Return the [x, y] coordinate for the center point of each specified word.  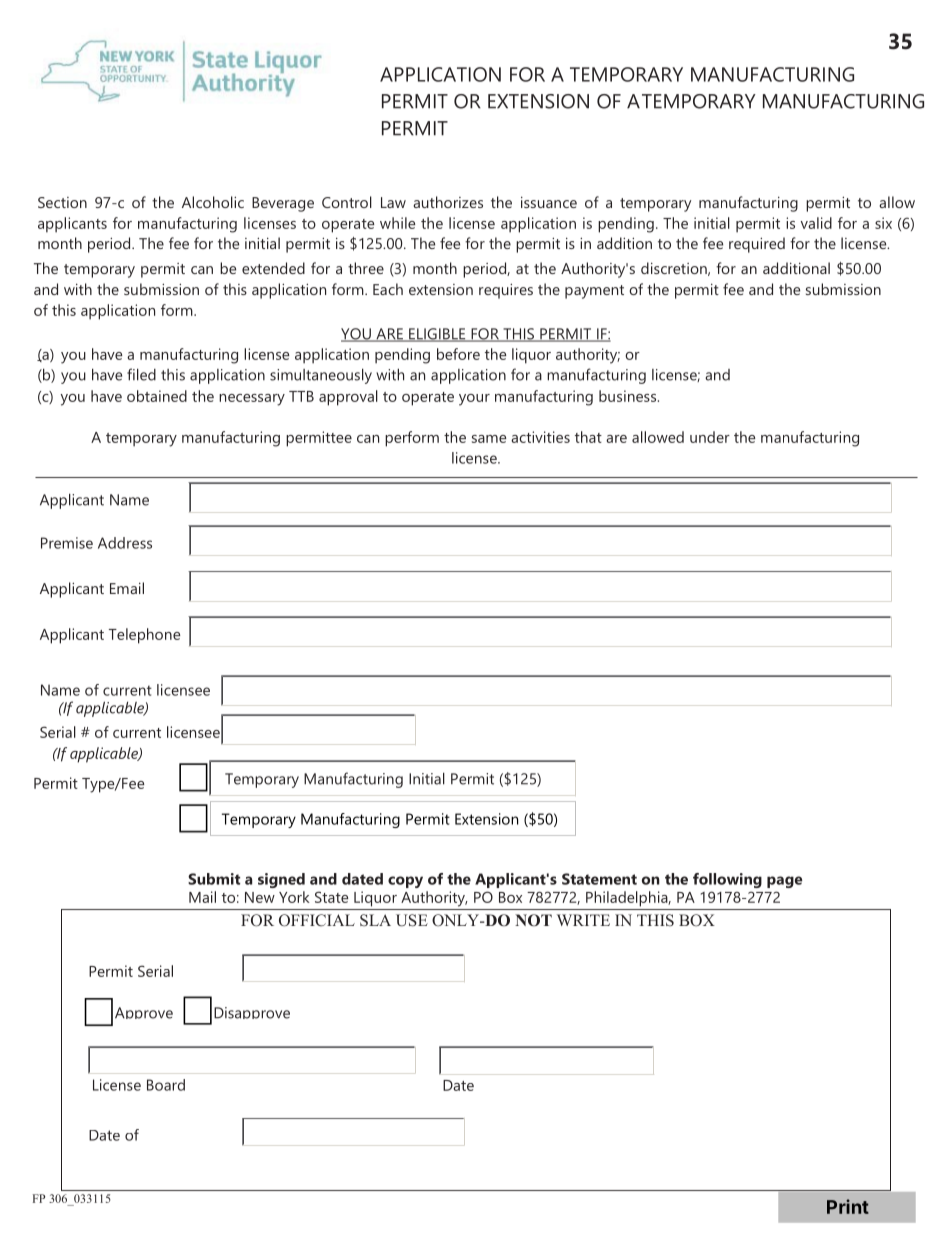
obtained [157, 396]
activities [540, 437]
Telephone [144, 636]
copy [405, 882]
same [489, 439]
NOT [533, 920]
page [784, 882]
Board [166, 1085]
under [710, 437]
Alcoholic [213, 202]
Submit [214, 879]
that [588, 437]
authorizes [448, 202]
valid [816, 223]
